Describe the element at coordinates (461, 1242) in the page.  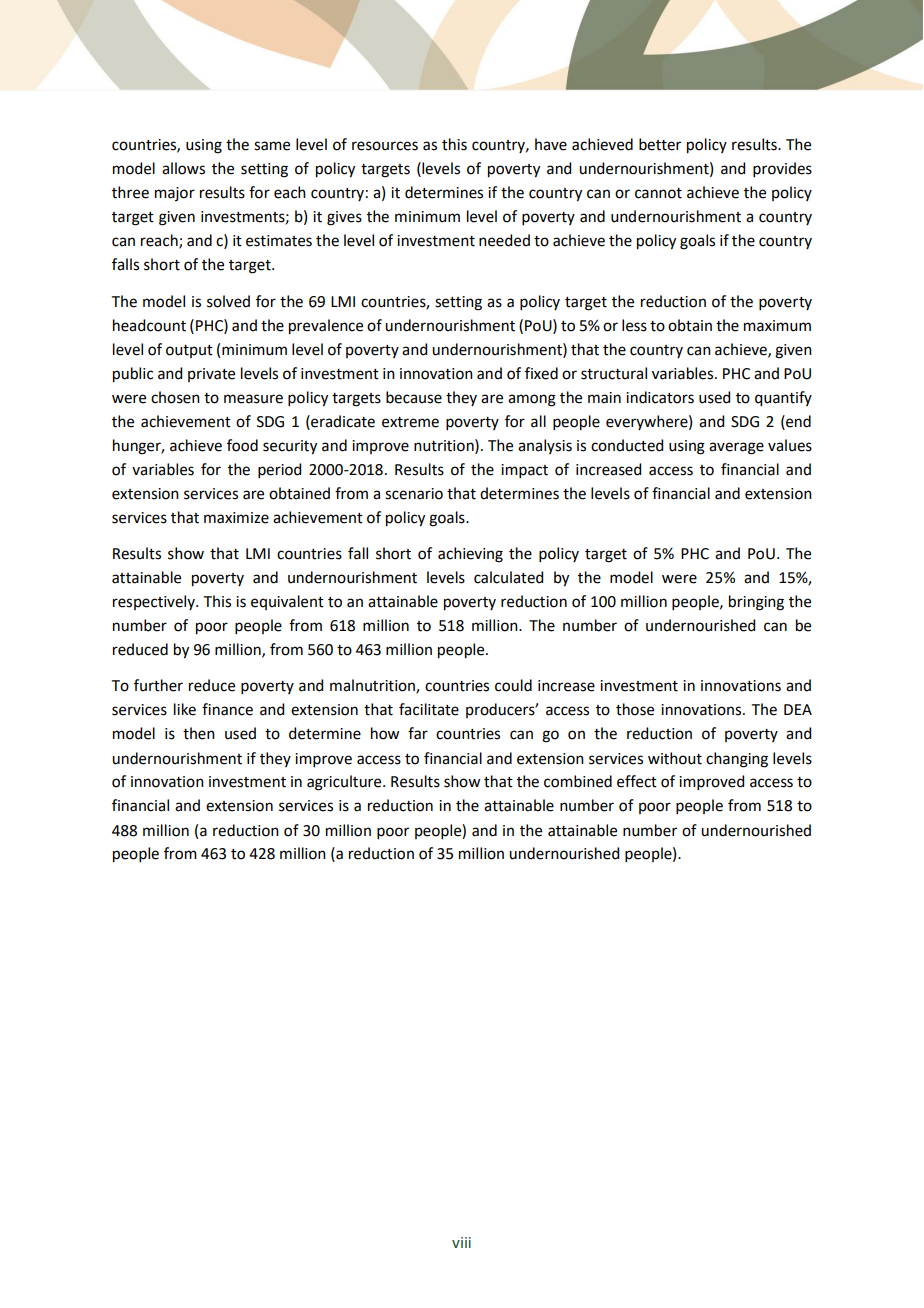
I see `viii` at that location.
